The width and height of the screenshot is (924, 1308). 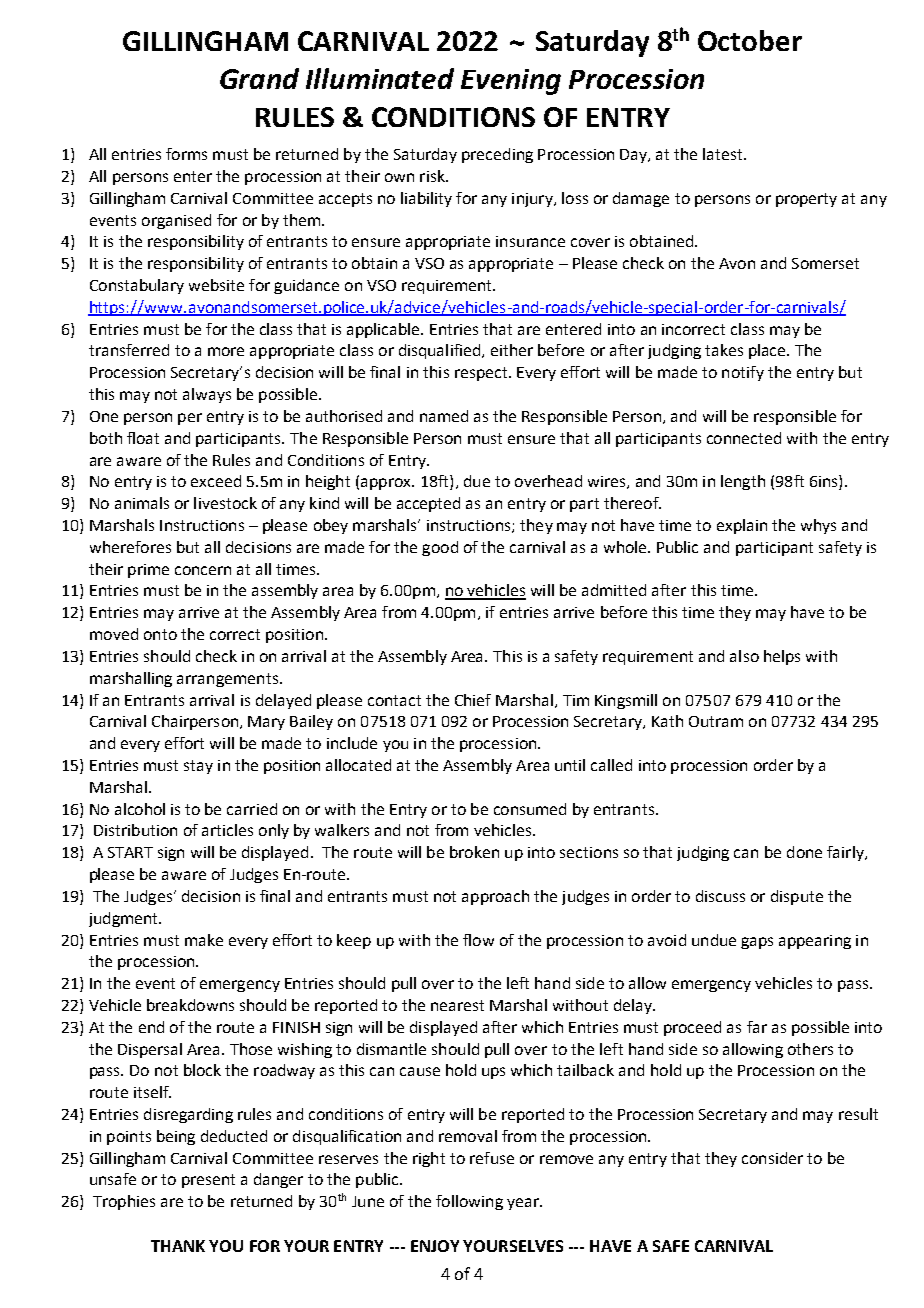 I want to click on Grand, so click(x=259, y=78).
